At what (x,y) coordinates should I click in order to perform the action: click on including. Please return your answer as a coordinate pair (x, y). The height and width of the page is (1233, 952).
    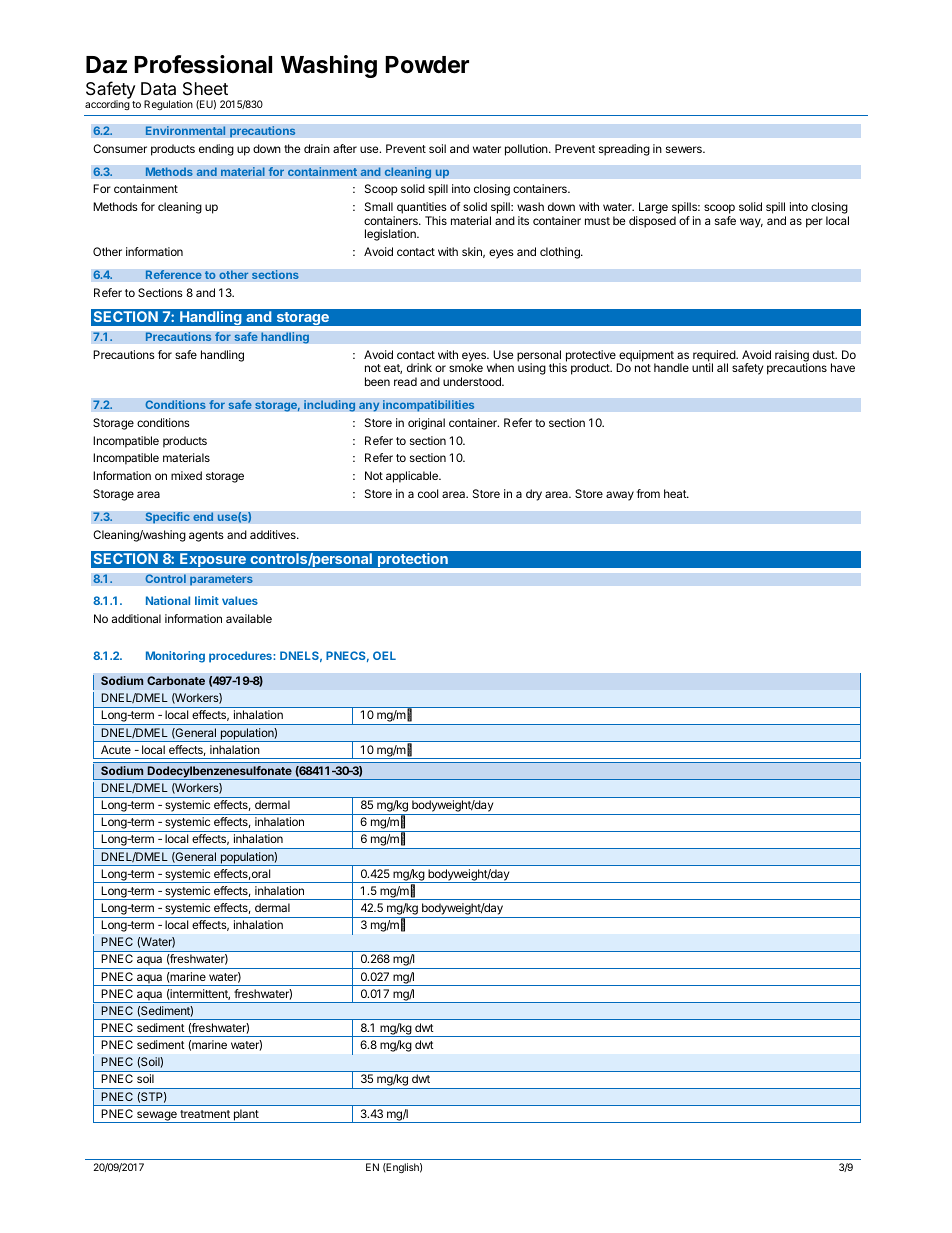
    Looking at the image, I should click on (330, 406).
